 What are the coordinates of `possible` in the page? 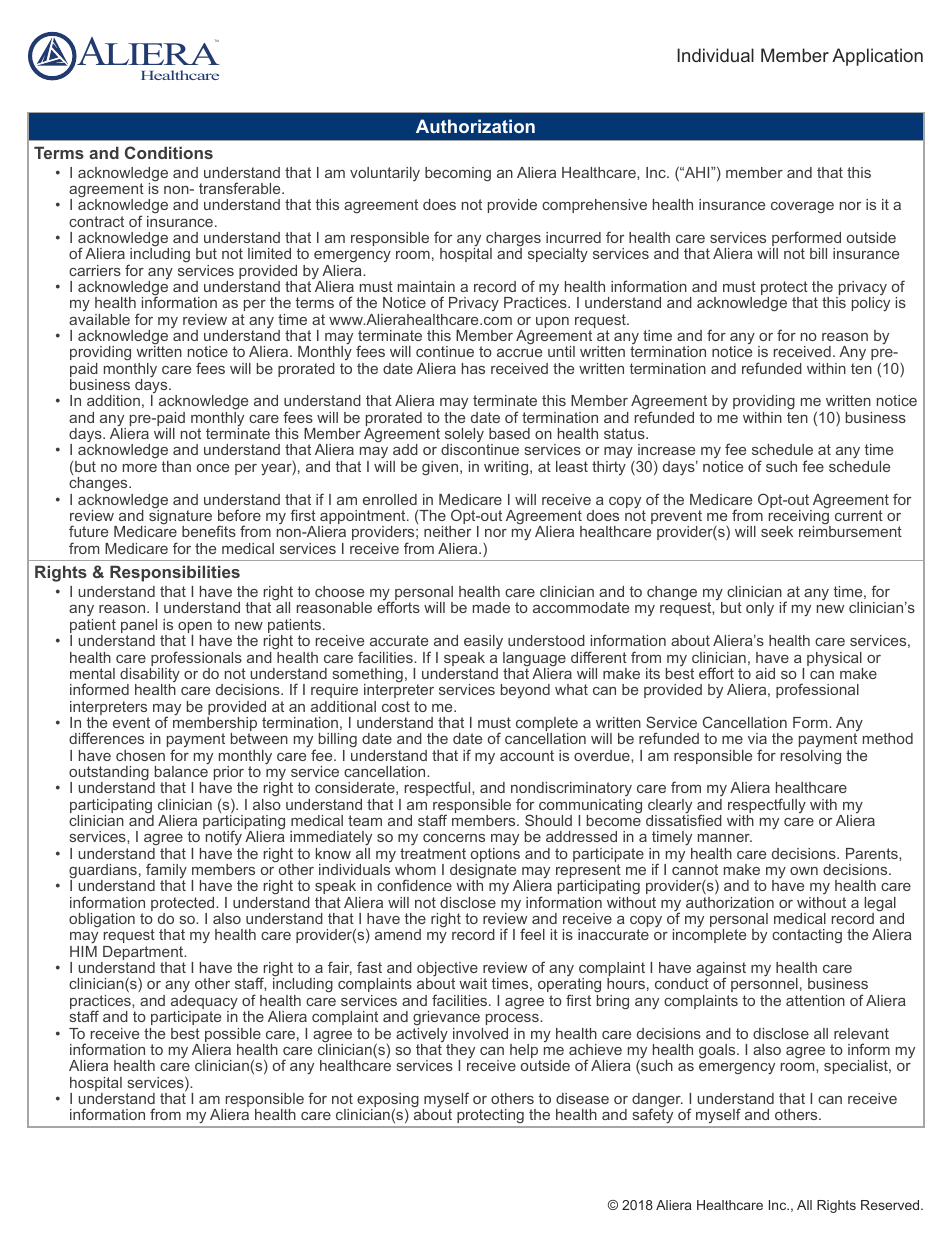 It's located at (232, 1036).
